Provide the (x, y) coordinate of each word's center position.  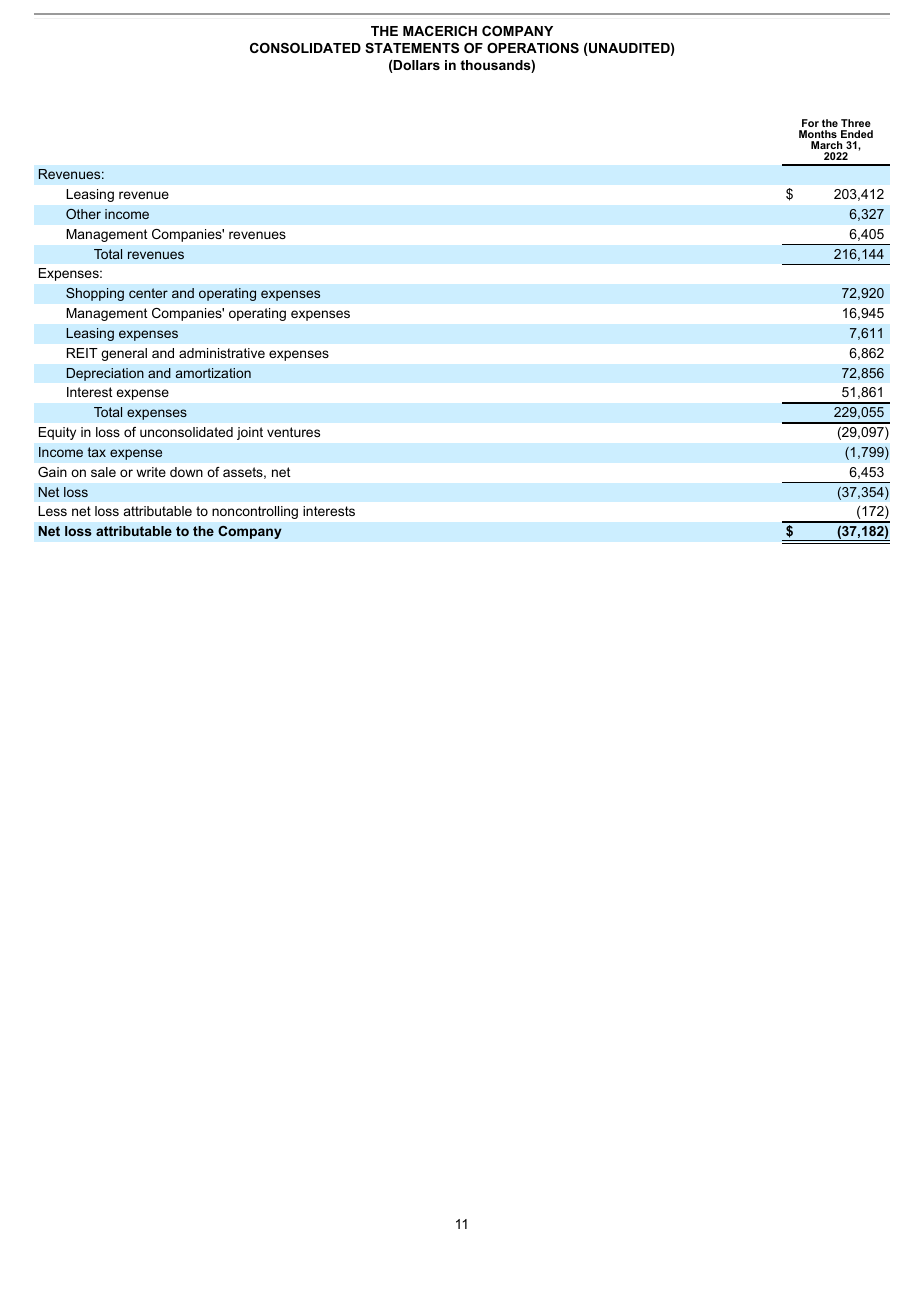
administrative (222, 353)
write (151, 472)
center (148, 293)
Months (818, 134)
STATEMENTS (412, 48)
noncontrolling (255, 512)
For (809, 125)
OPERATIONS (533, 48)
